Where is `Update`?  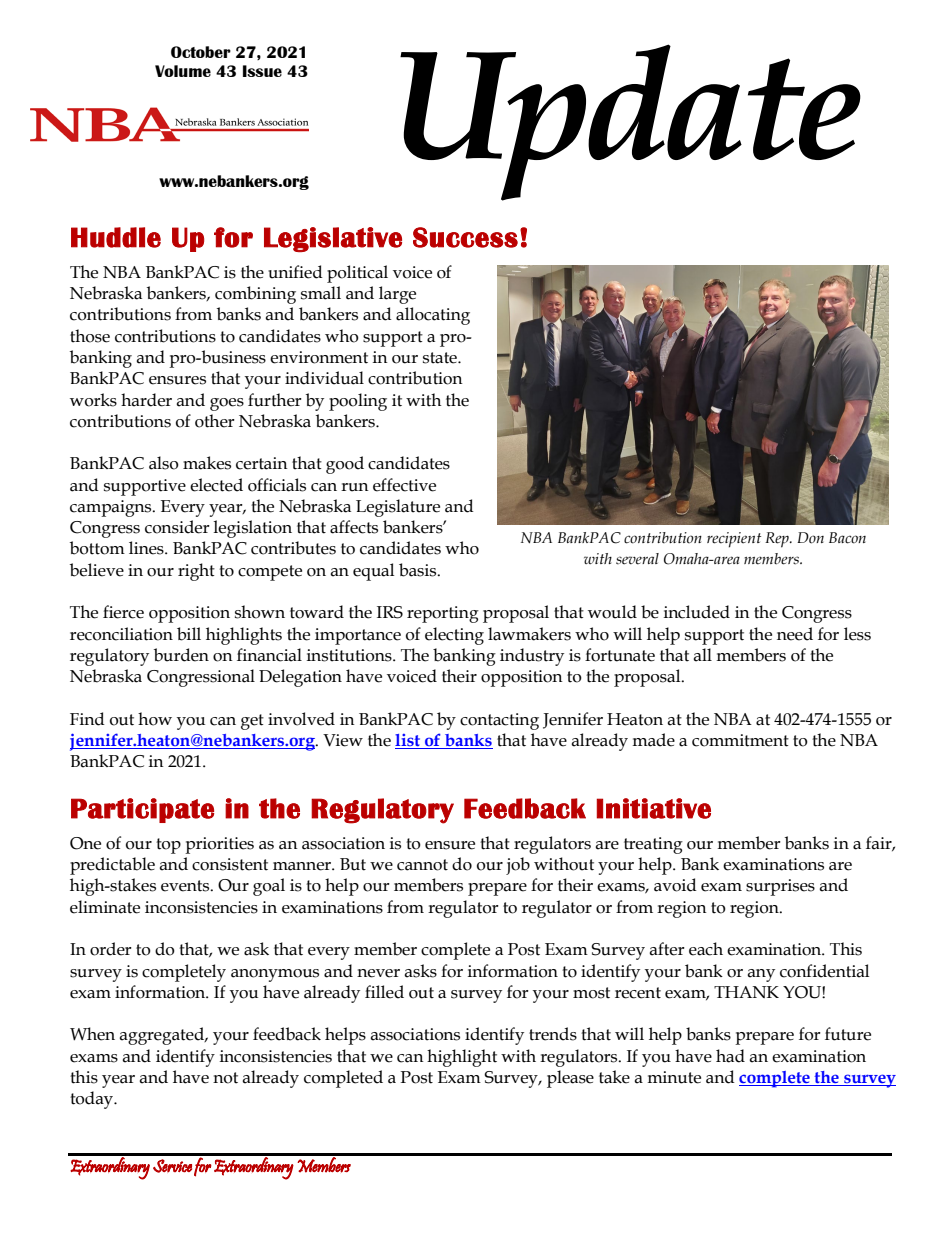 Update is located at coordinates (630, 122).
